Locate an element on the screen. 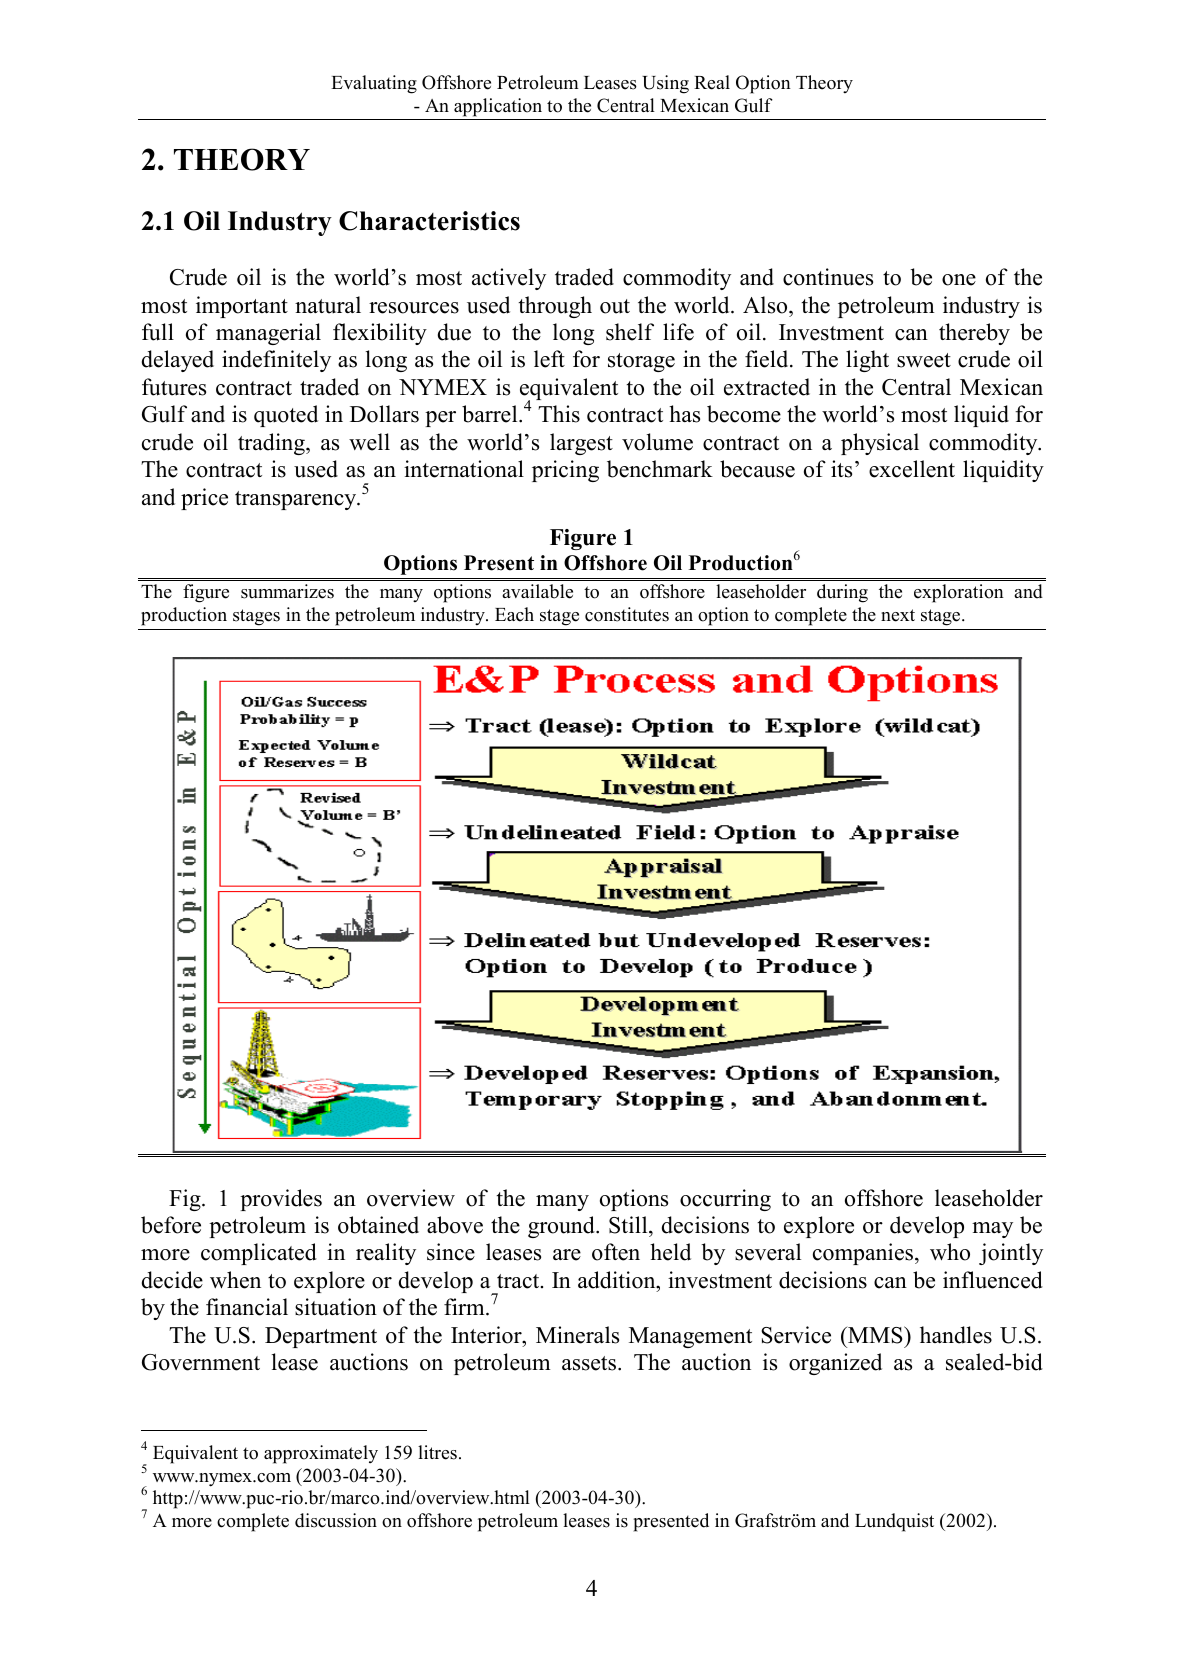 This screenshot has height=1674, width=1183. pricing is located at coordinates (565, 471).
